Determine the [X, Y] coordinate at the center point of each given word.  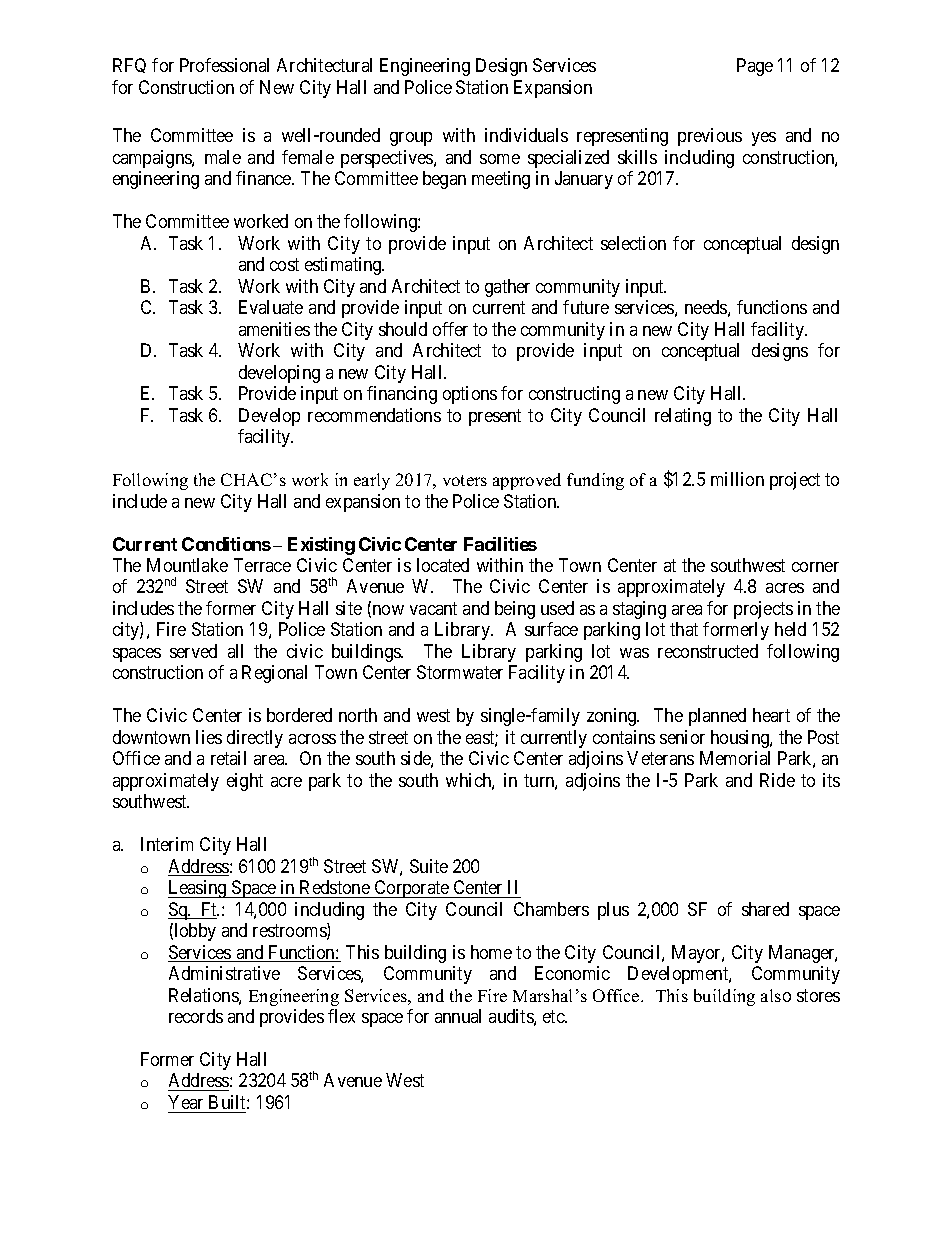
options [470, 395]
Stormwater [460, 672]
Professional [224, 65]
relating [683, 417]
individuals [526, 135]
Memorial [735, 758]
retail [228, 758]
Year [185, 1102]
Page [755, 67]
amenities [274, 329]
